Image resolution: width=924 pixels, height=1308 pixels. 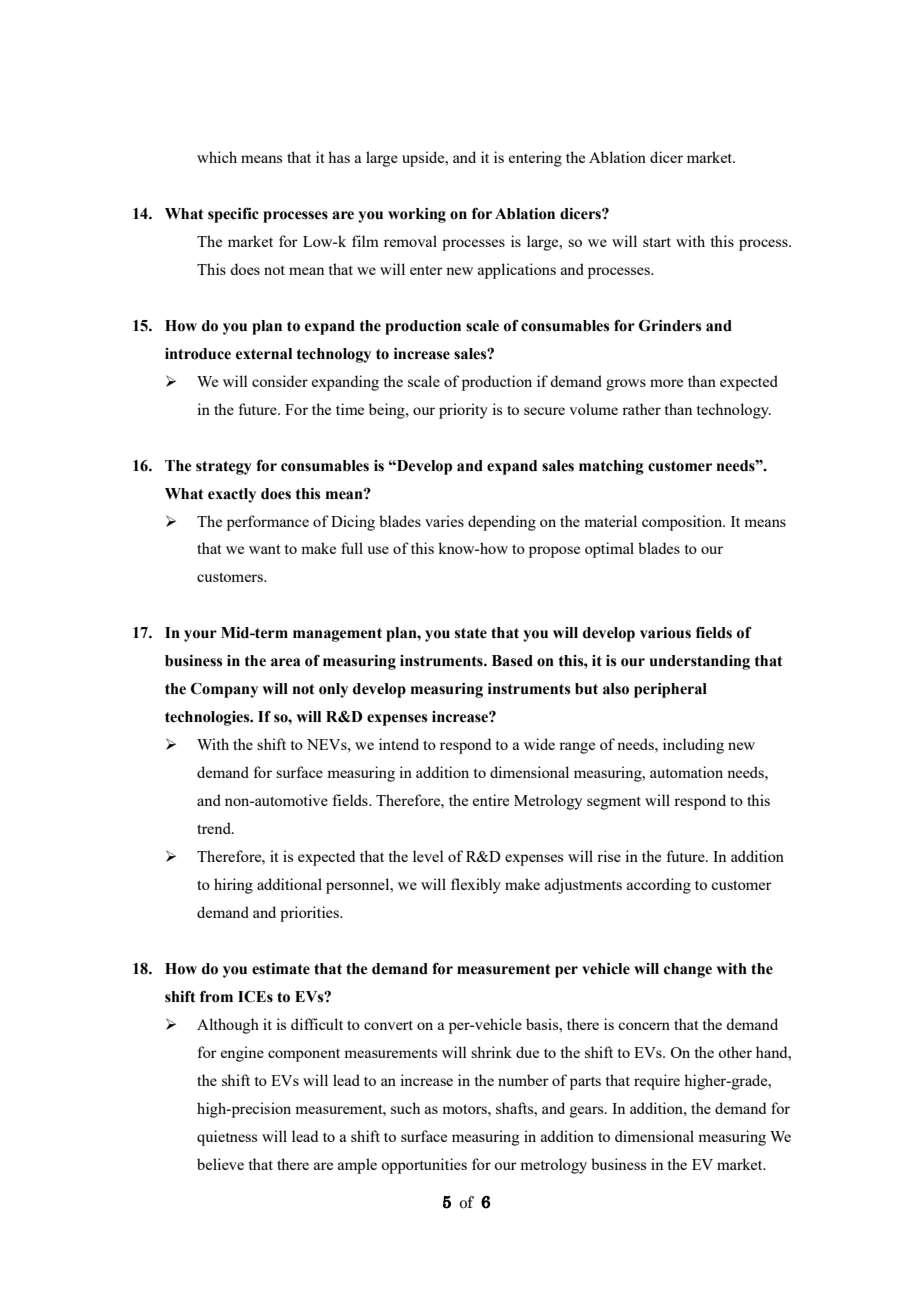 I want to click on specific, so click(x=233, y=215).
